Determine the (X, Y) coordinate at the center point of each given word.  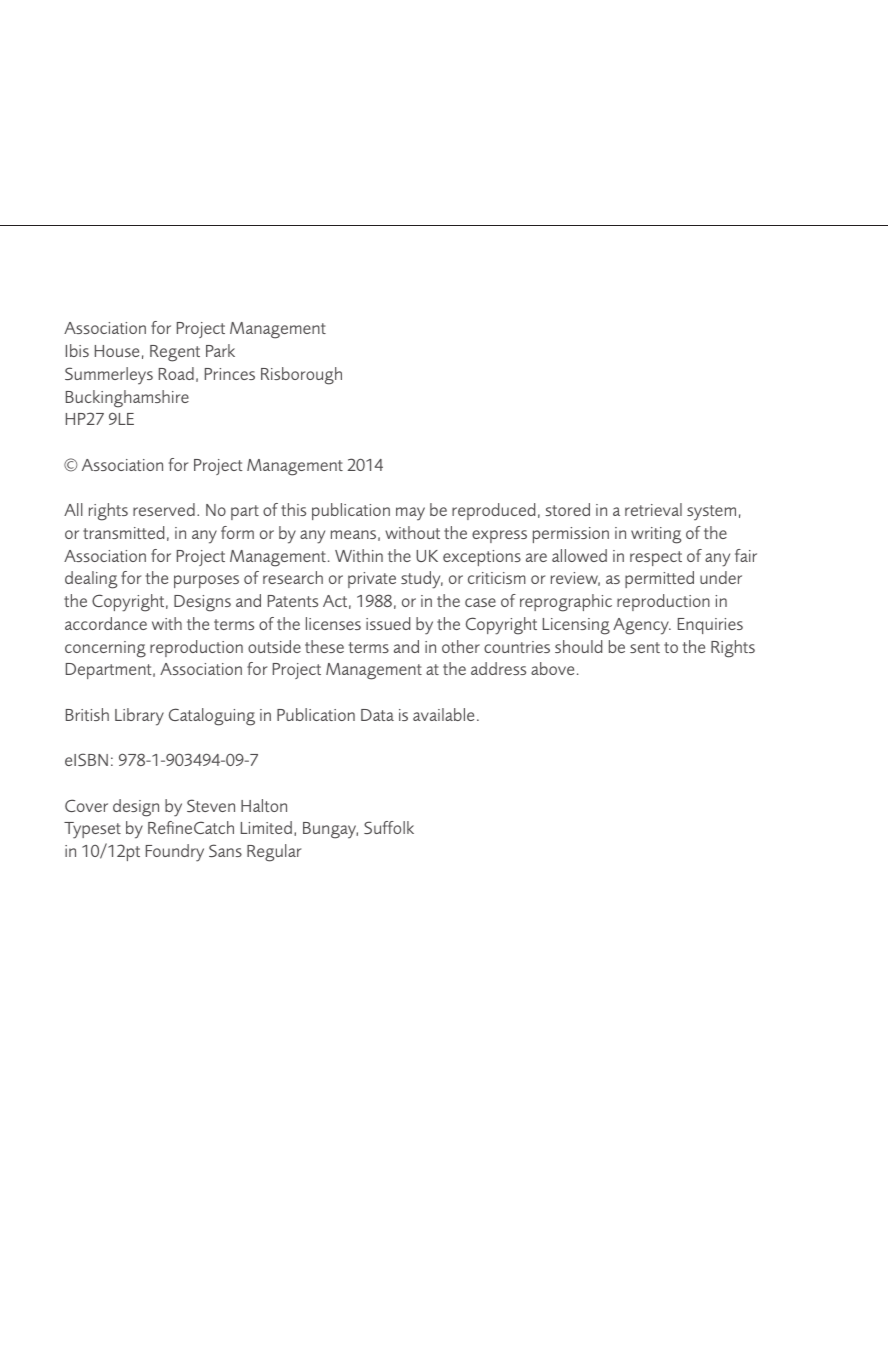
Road (176, 373)
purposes (206, 581)
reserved (164, 509)
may (410, 514)
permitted (659, 579)
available (443, 714)
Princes (230, 374)
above (552, 668)
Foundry (175, 853)
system (711, 513)
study (422, 580)
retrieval (653, 509)
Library (139, 717)
